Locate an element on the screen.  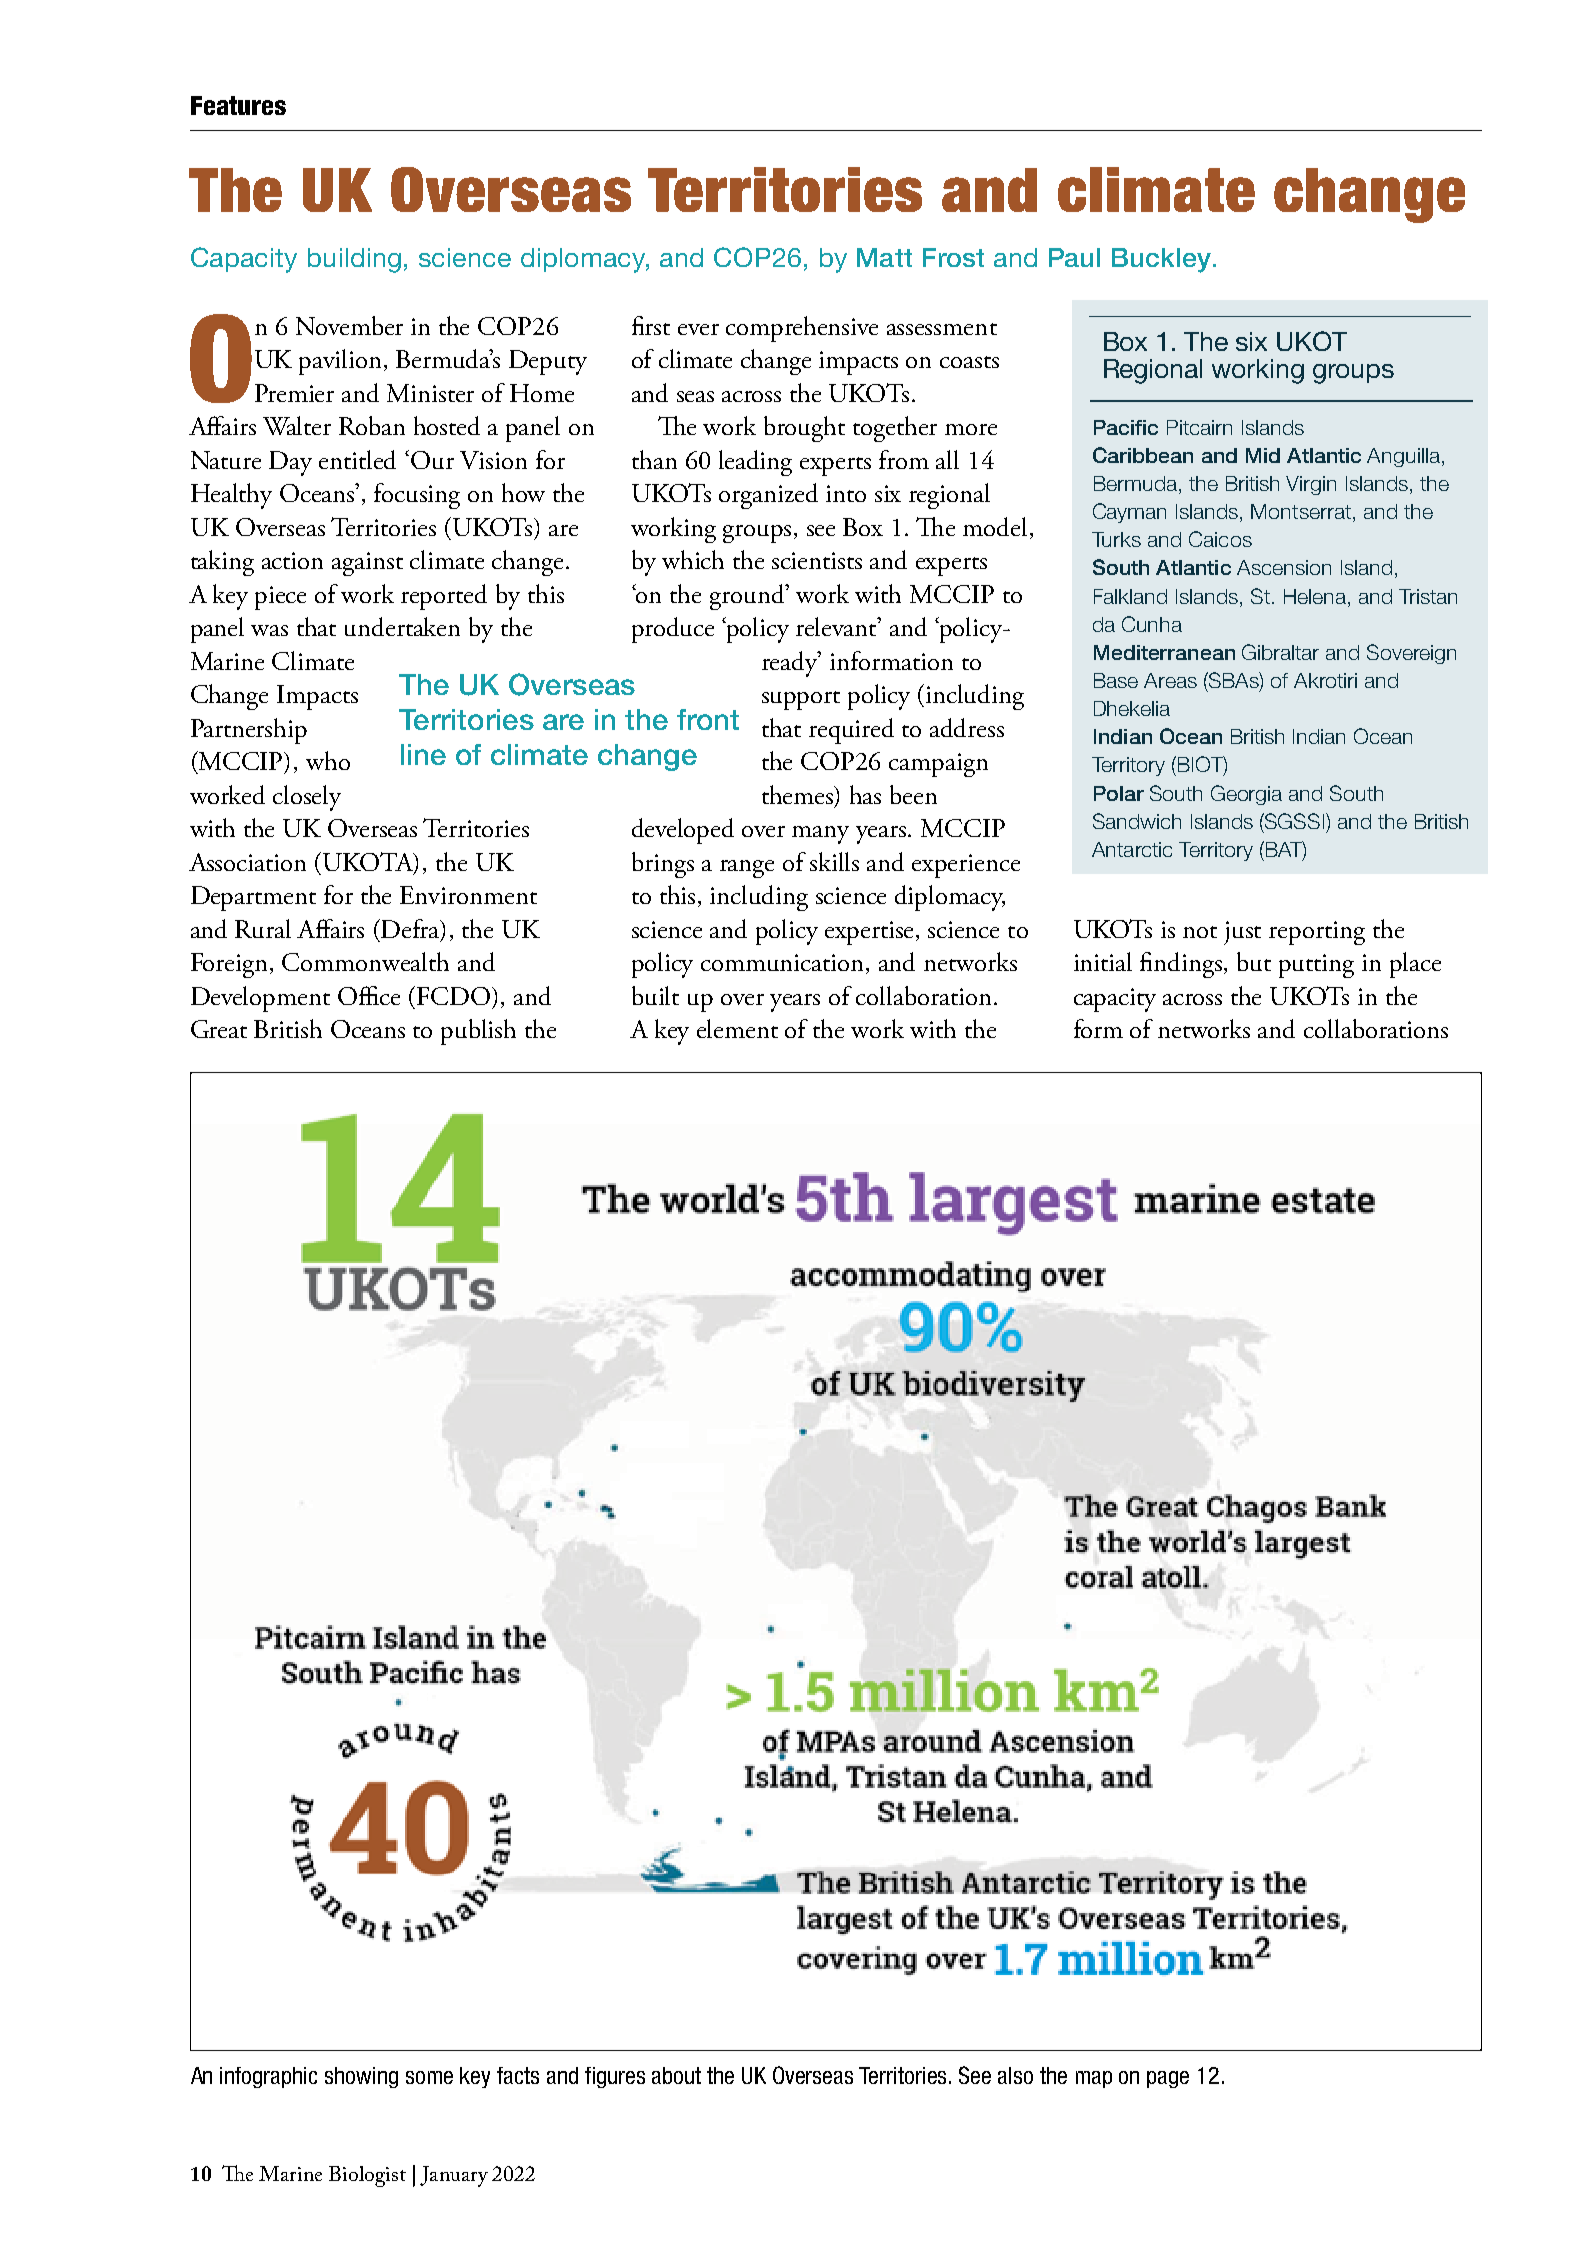
Buckley is located at coordinates (1161, 260).
